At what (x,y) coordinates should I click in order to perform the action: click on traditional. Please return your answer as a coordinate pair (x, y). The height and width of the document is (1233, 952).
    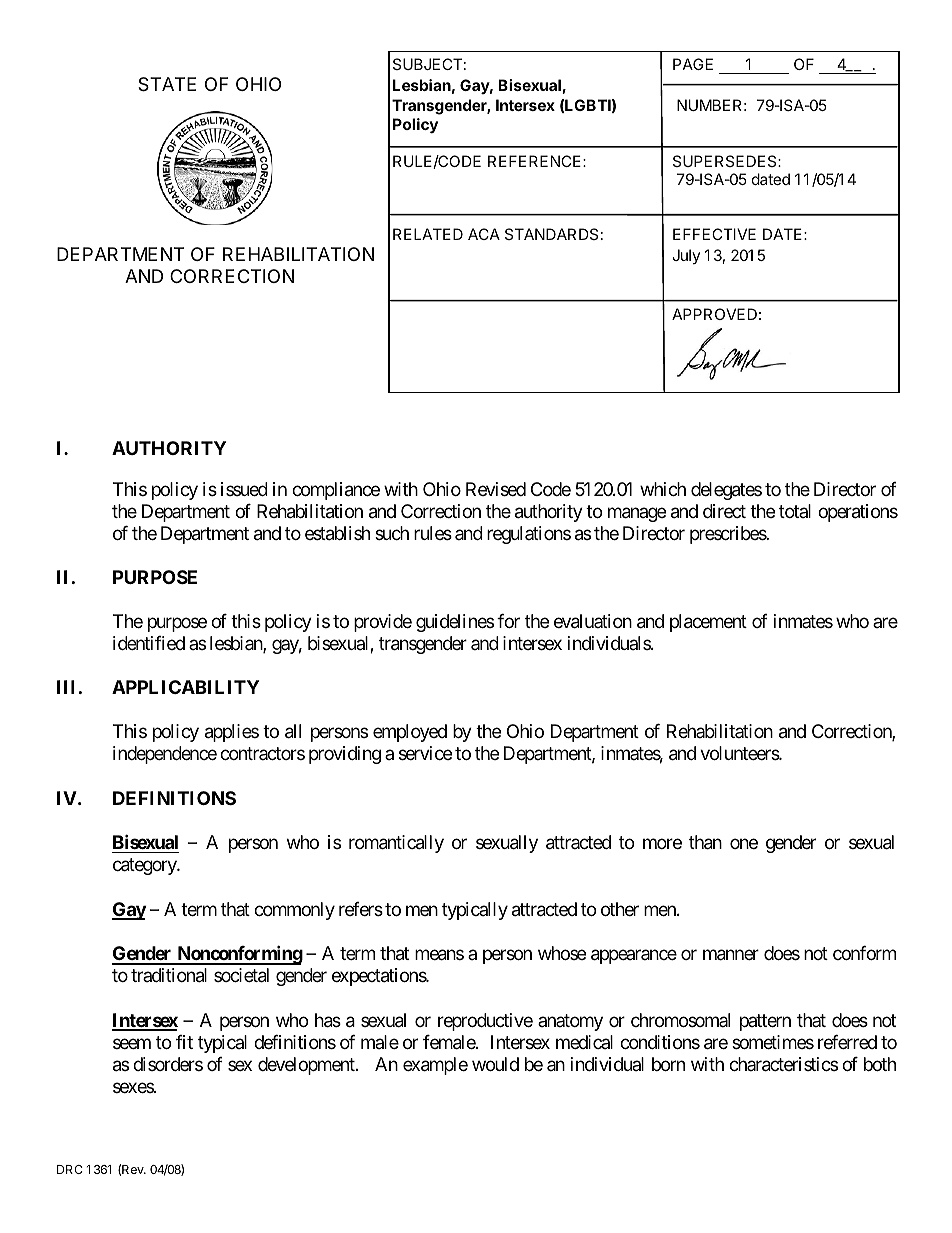
    Looking at the image, I should click on (169, 975).
